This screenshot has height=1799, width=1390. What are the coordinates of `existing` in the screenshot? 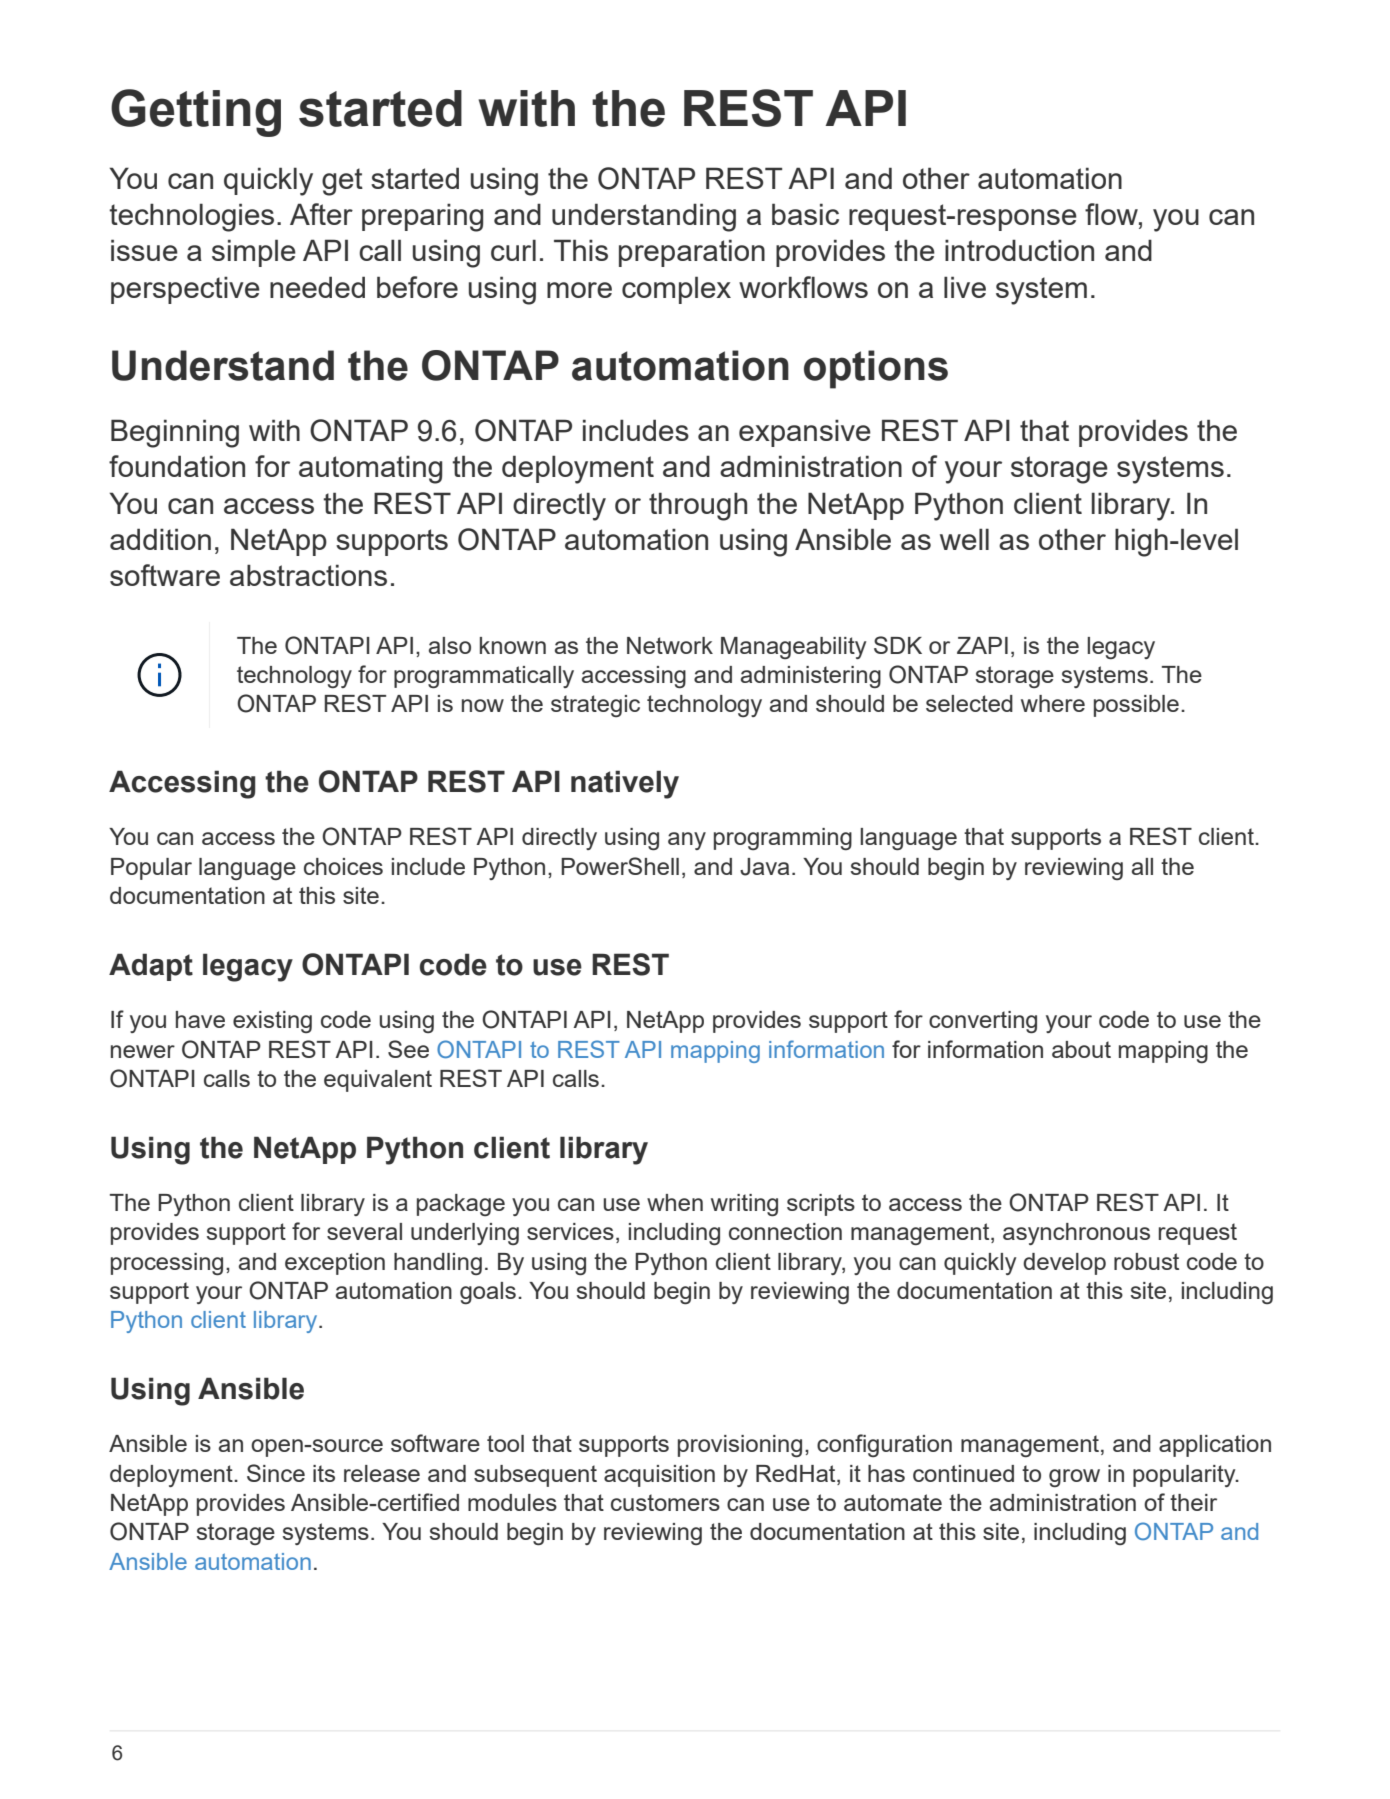 It's located at (272, 1022).
